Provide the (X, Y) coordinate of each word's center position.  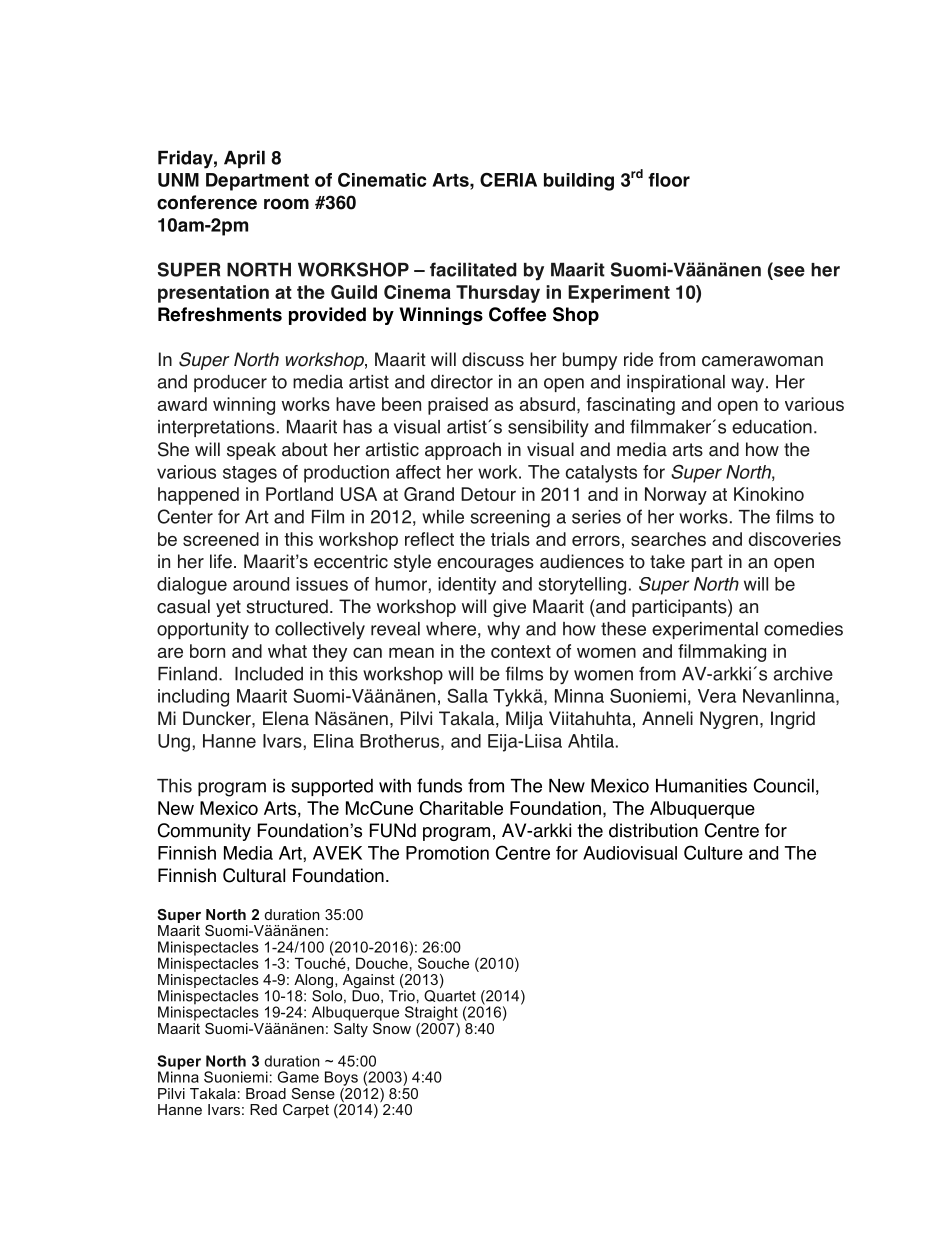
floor (669, 180)
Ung (174, 743)
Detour (488, 494)
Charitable (461, 808)
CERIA (508, 180)
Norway (676, 496)
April (244, 159)
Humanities (701, 786)
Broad (266, 1093)
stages (250, 474)
